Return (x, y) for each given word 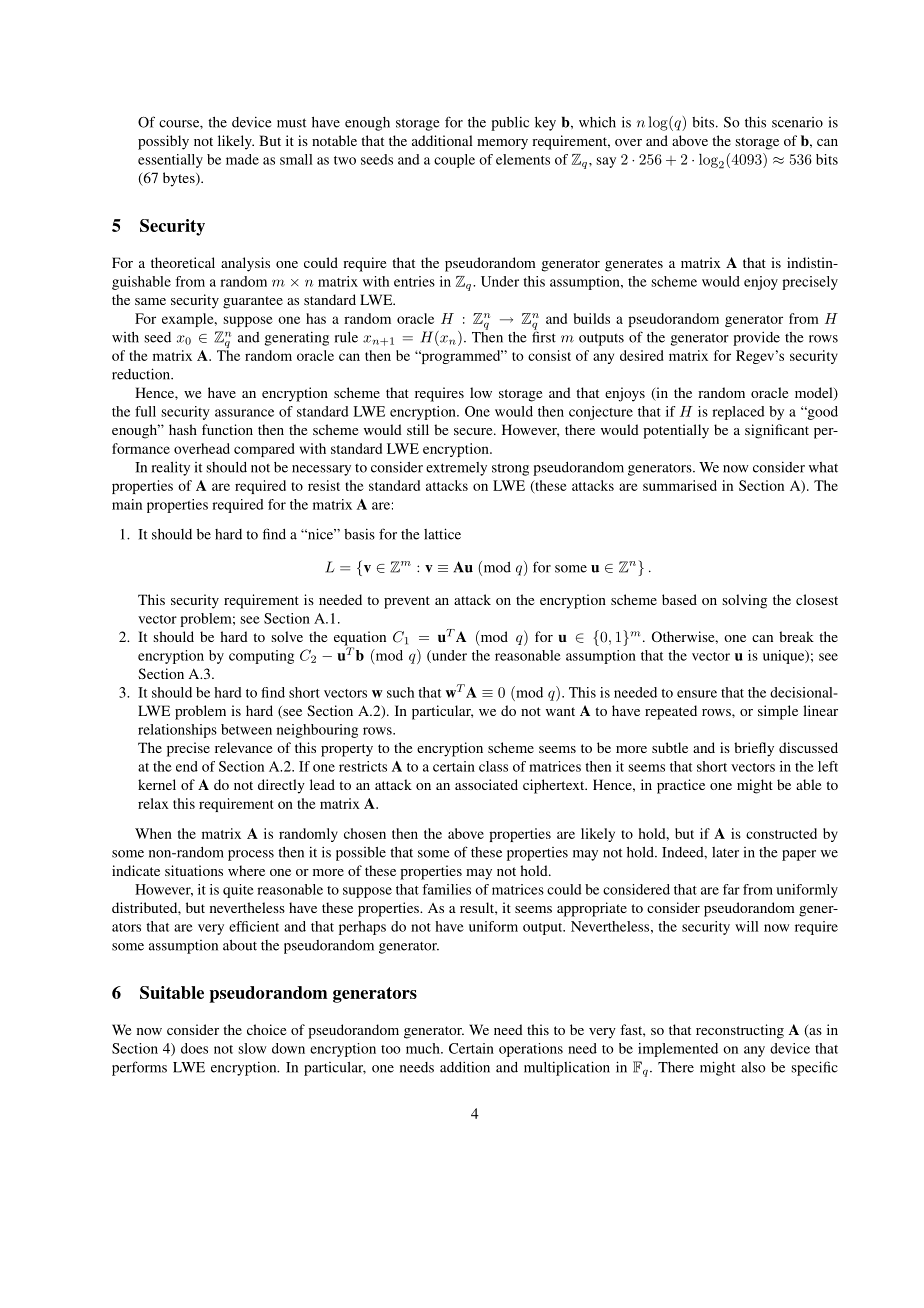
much (424, 1048)
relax (153, 803)
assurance (244, 413)
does (194, 1048)
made (242, 159)
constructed (781, 833)
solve (287, 636)
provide (756, 339)
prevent (407, 602)
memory (502, 144)
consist (549, 355)
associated (486, 784)
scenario (797, 122)
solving (744, 601)
